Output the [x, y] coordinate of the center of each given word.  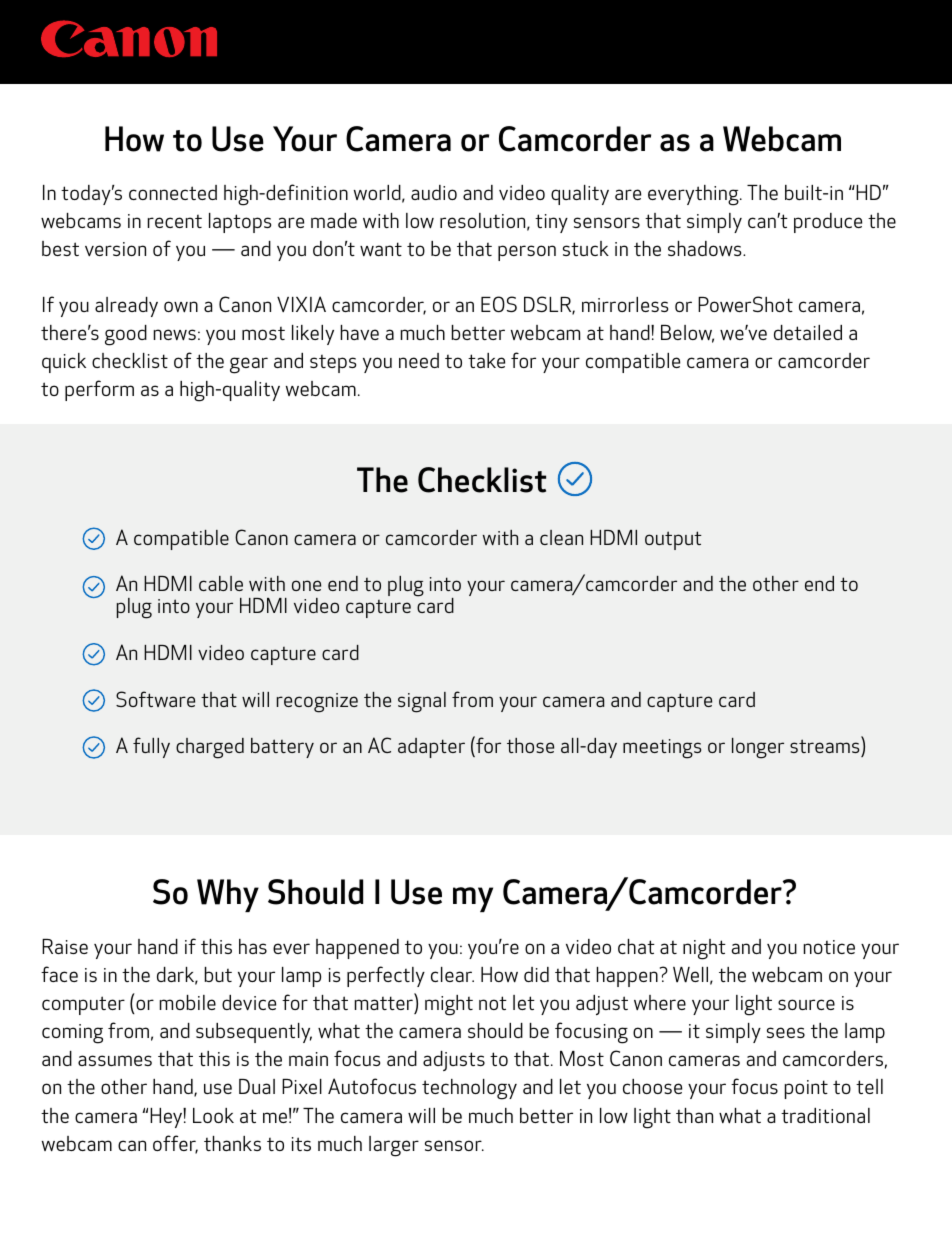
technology [469, 1089]
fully [151, 747]
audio [434, 192]
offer [175, 1144]
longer [758, 748]
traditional [825, 1115]
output [673, 540]
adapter [431, 748]
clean [561, 537]
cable [221, 583]
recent [175, 221]
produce [828, 223]
